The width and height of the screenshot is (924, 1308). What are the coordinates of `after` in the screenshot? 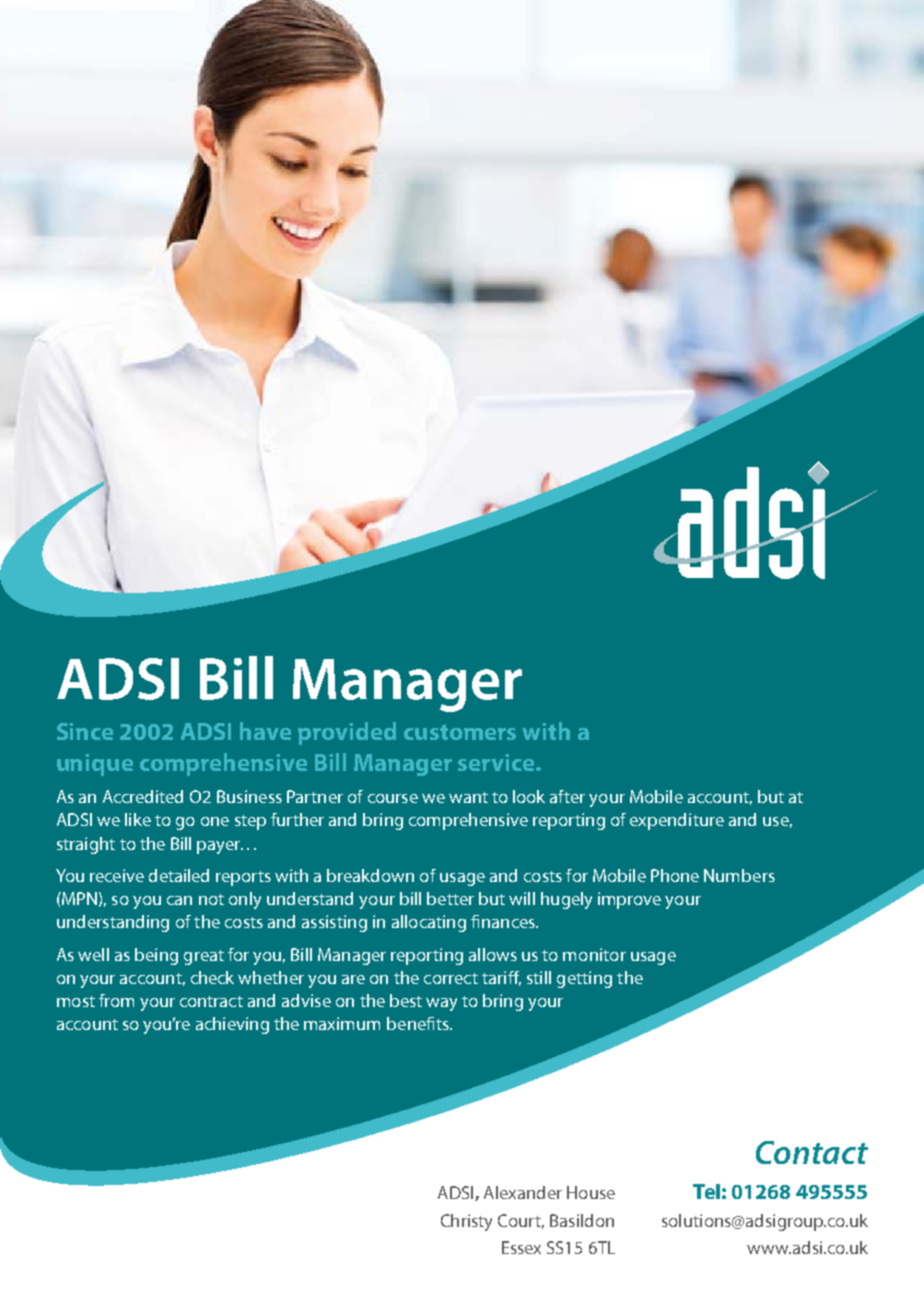 It's located at (567, 796).
